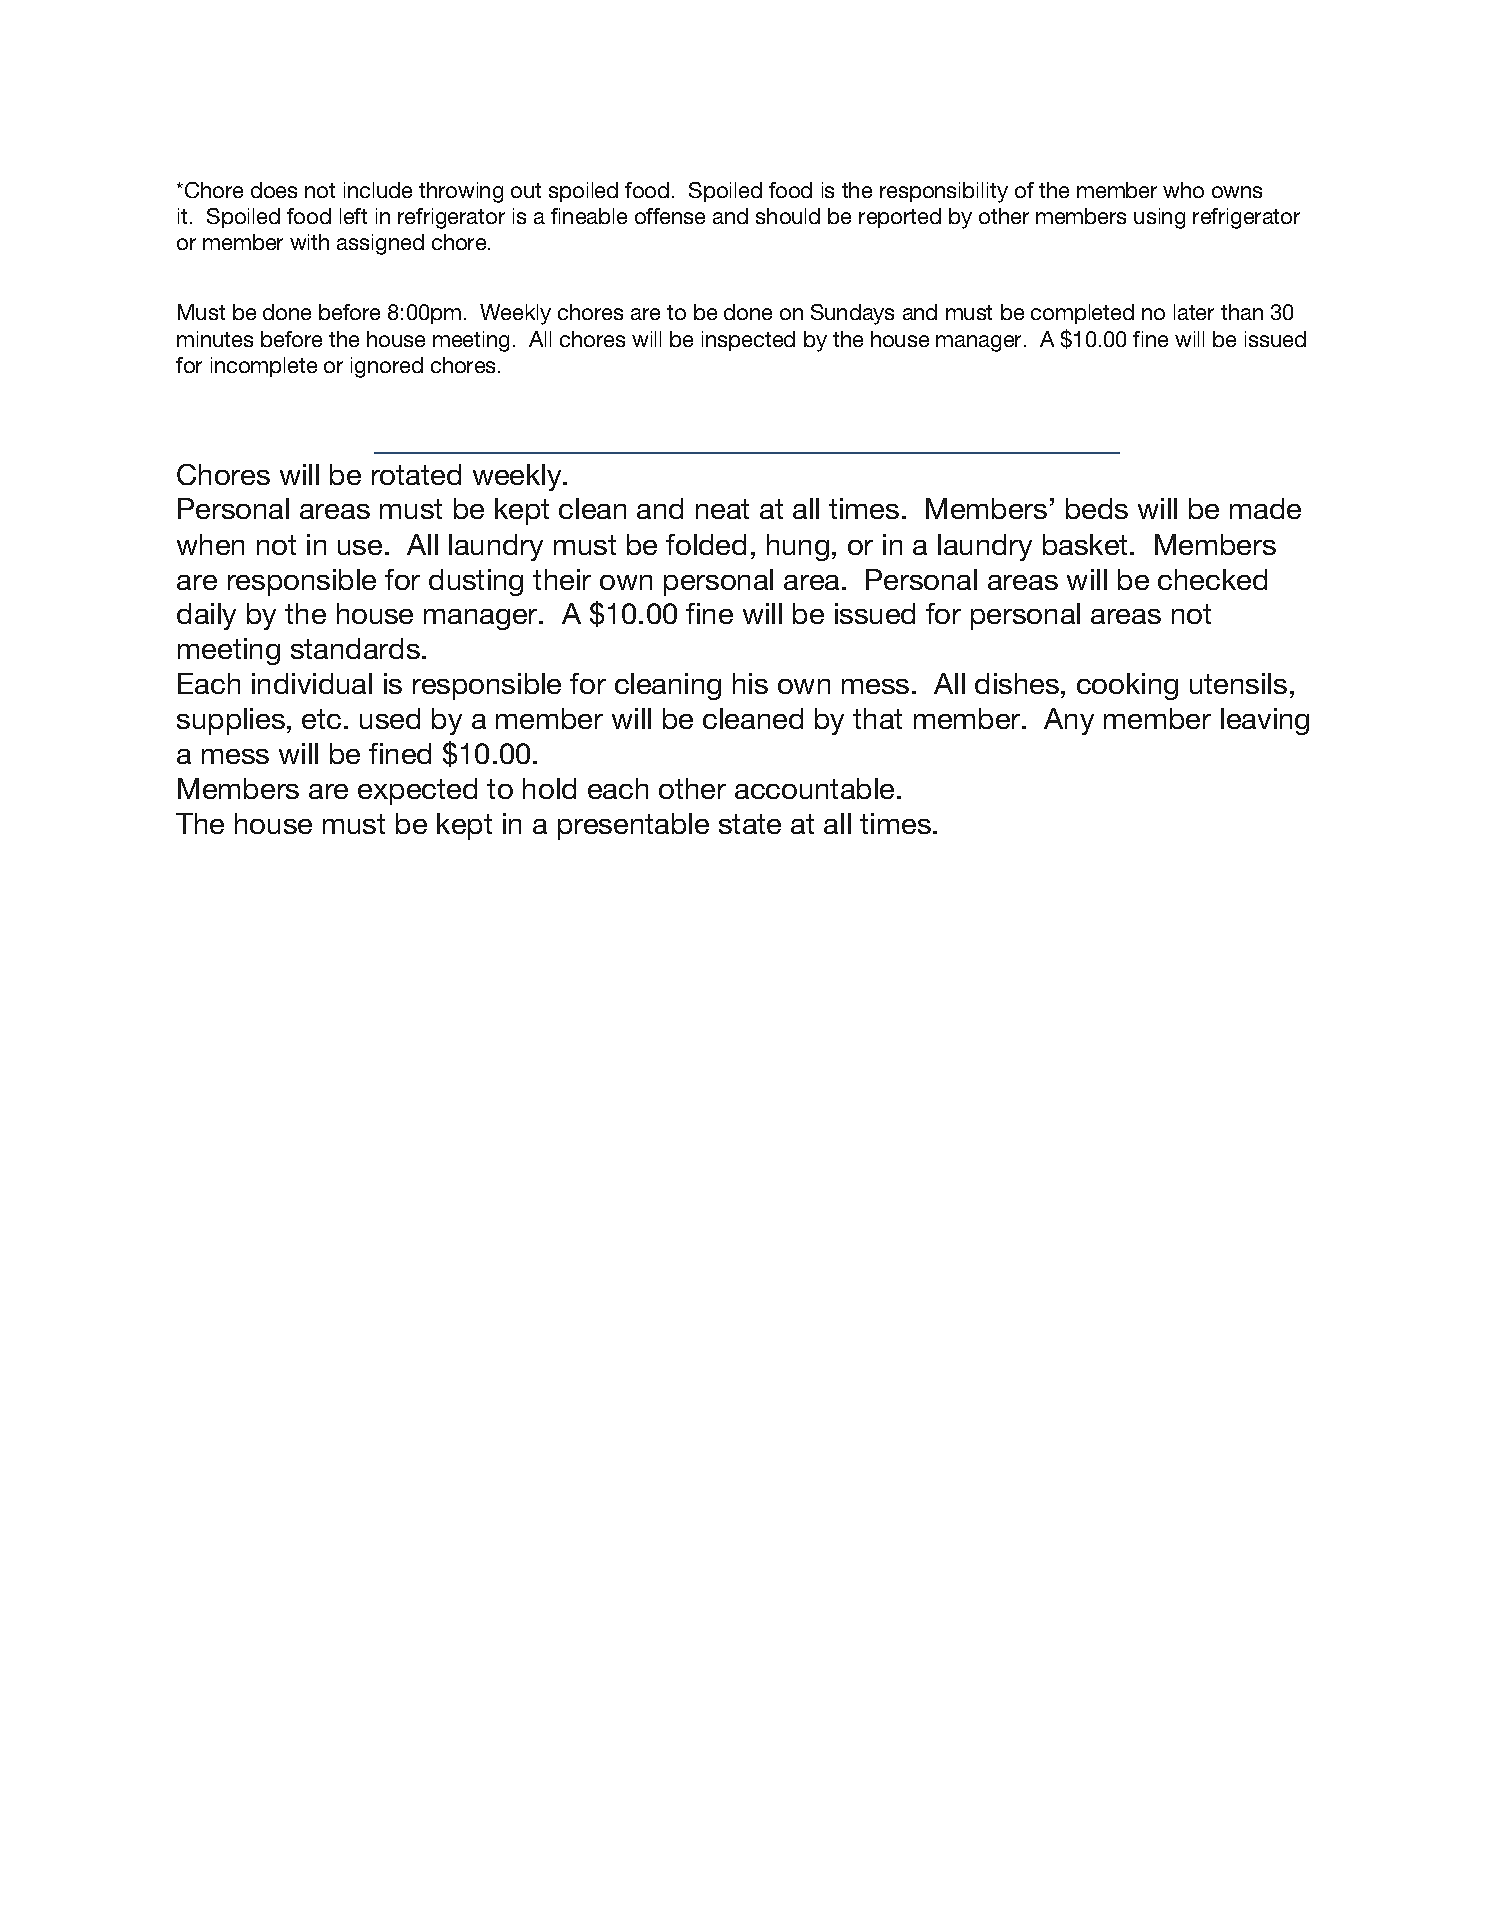 The width and height of the screenshot is (1492, 1931). I want to click on expected, so click(417, 791).
